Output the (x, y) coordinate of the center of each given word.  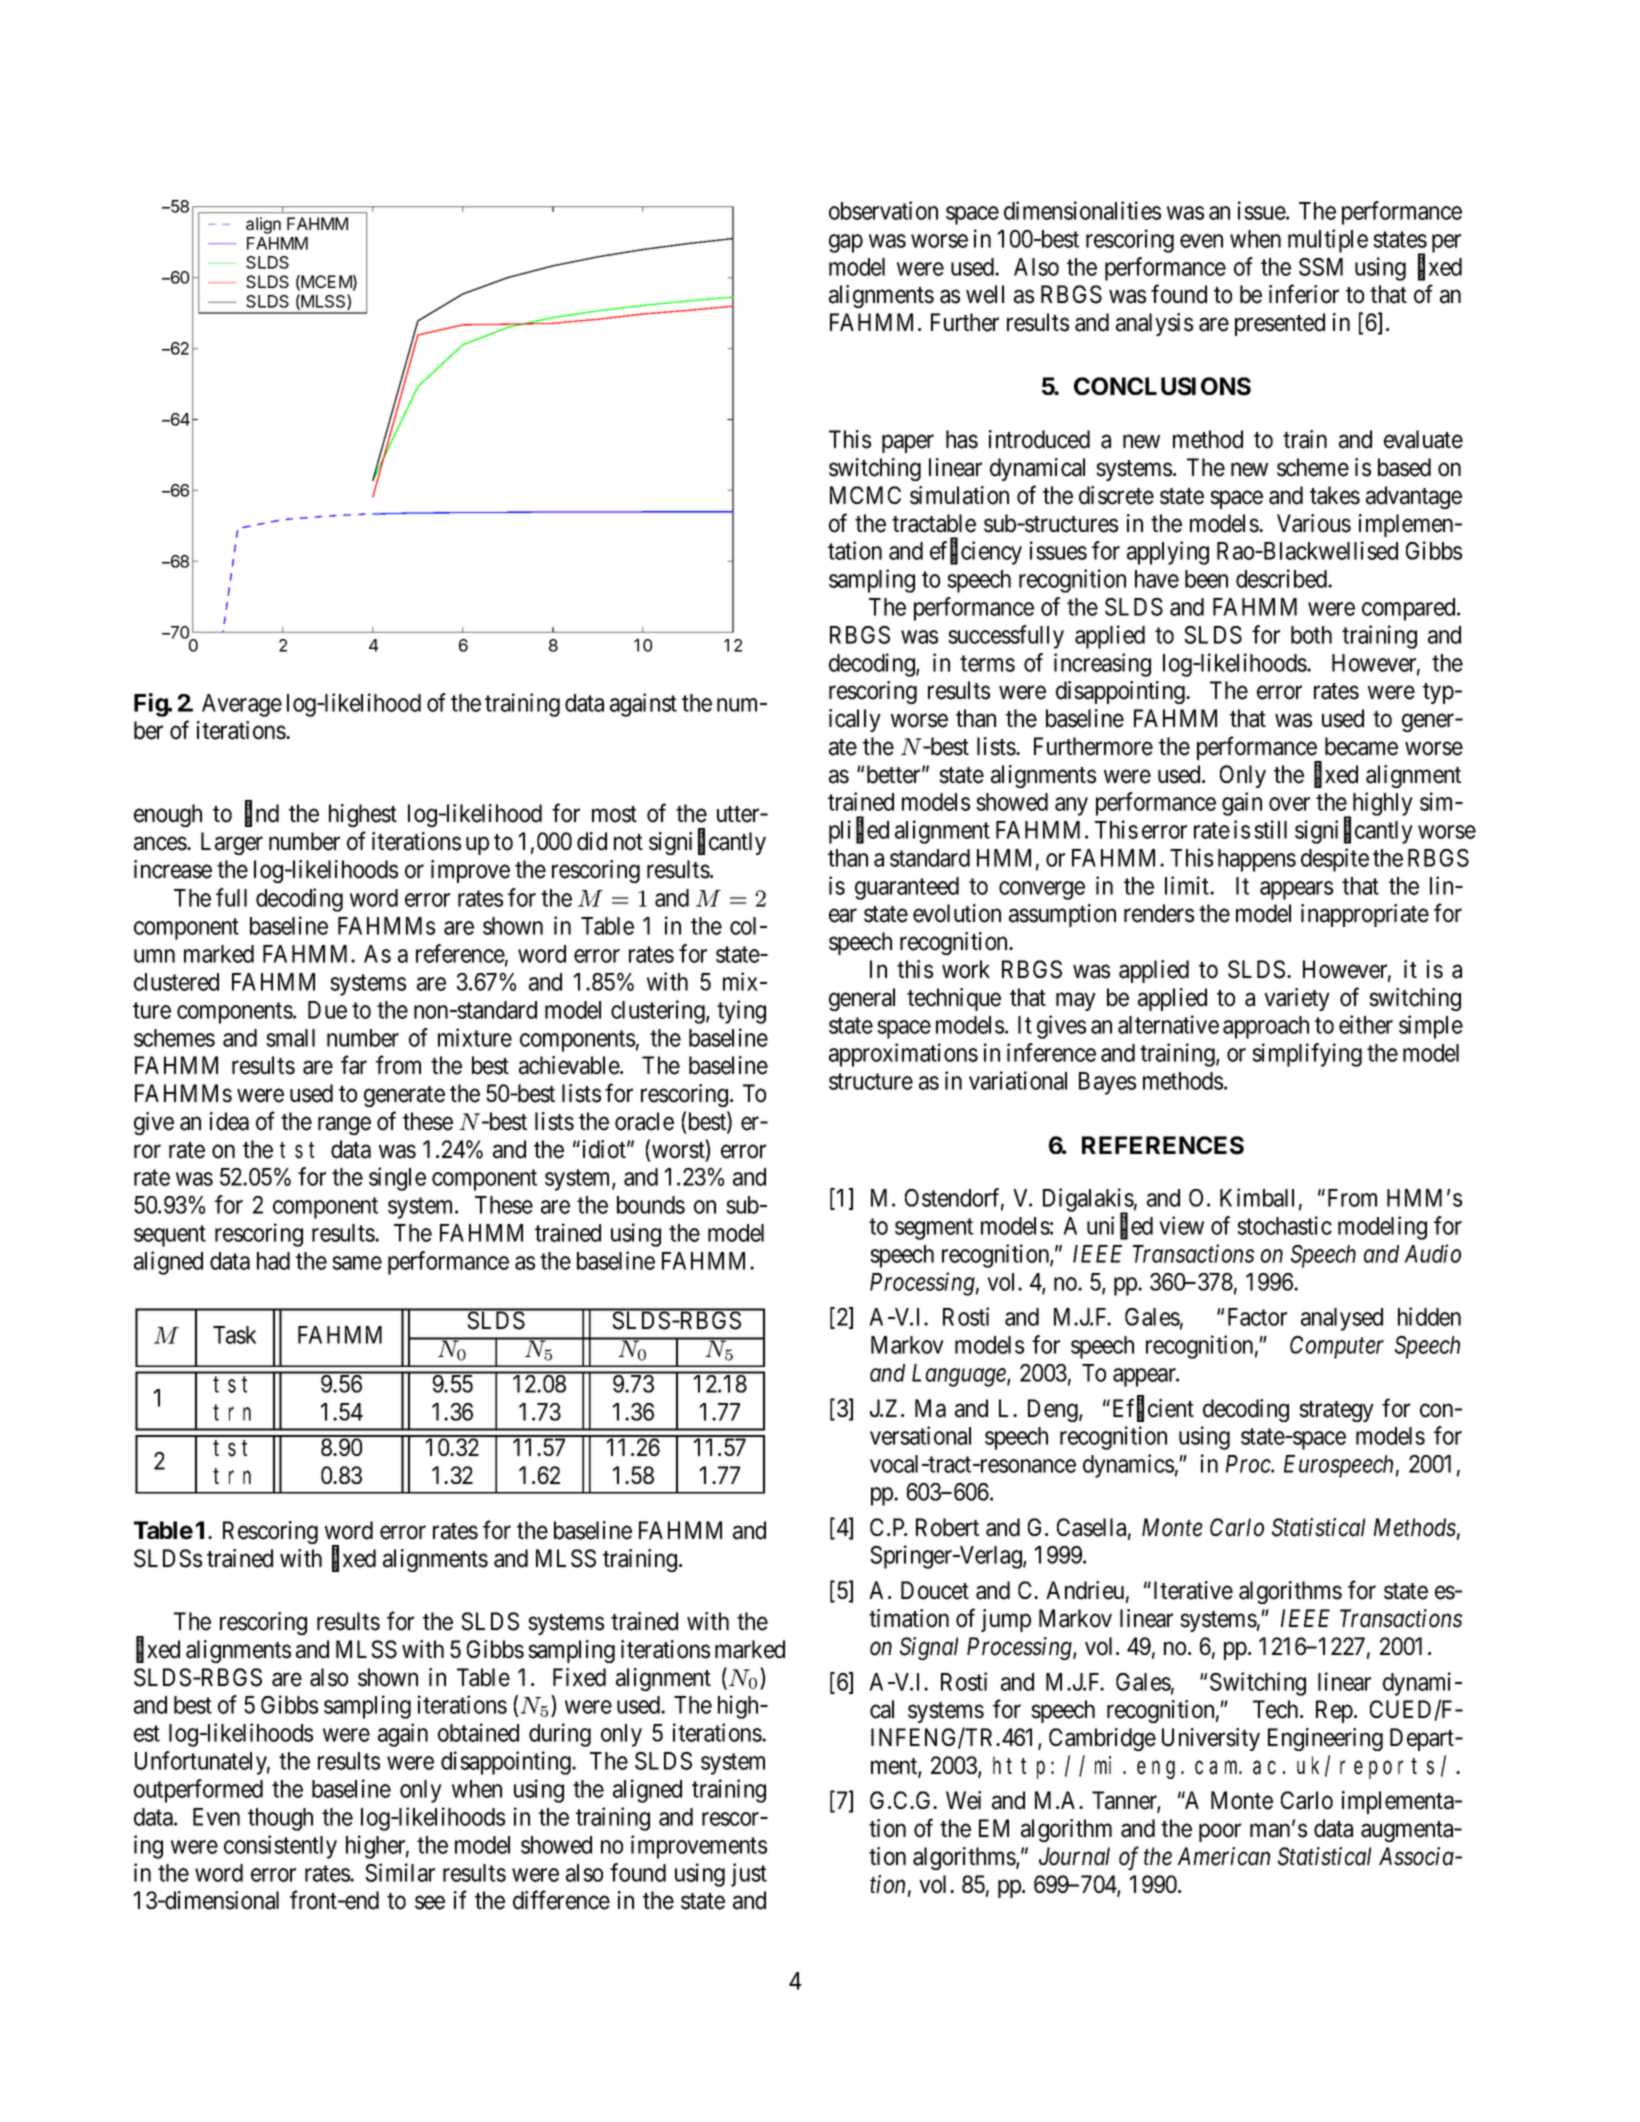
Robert (947, 1527)
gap (846, 243)
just (749, 1875)
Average (242, 705)
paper (908, 444)
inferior (1304, 294)
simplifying (1307, 1055)
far (354, 1065)
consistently (280, 1847)
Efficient (1153, 1409)
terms (987, 663)
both (1311, 635)
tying (741, 1012)
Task (234, 1335)
